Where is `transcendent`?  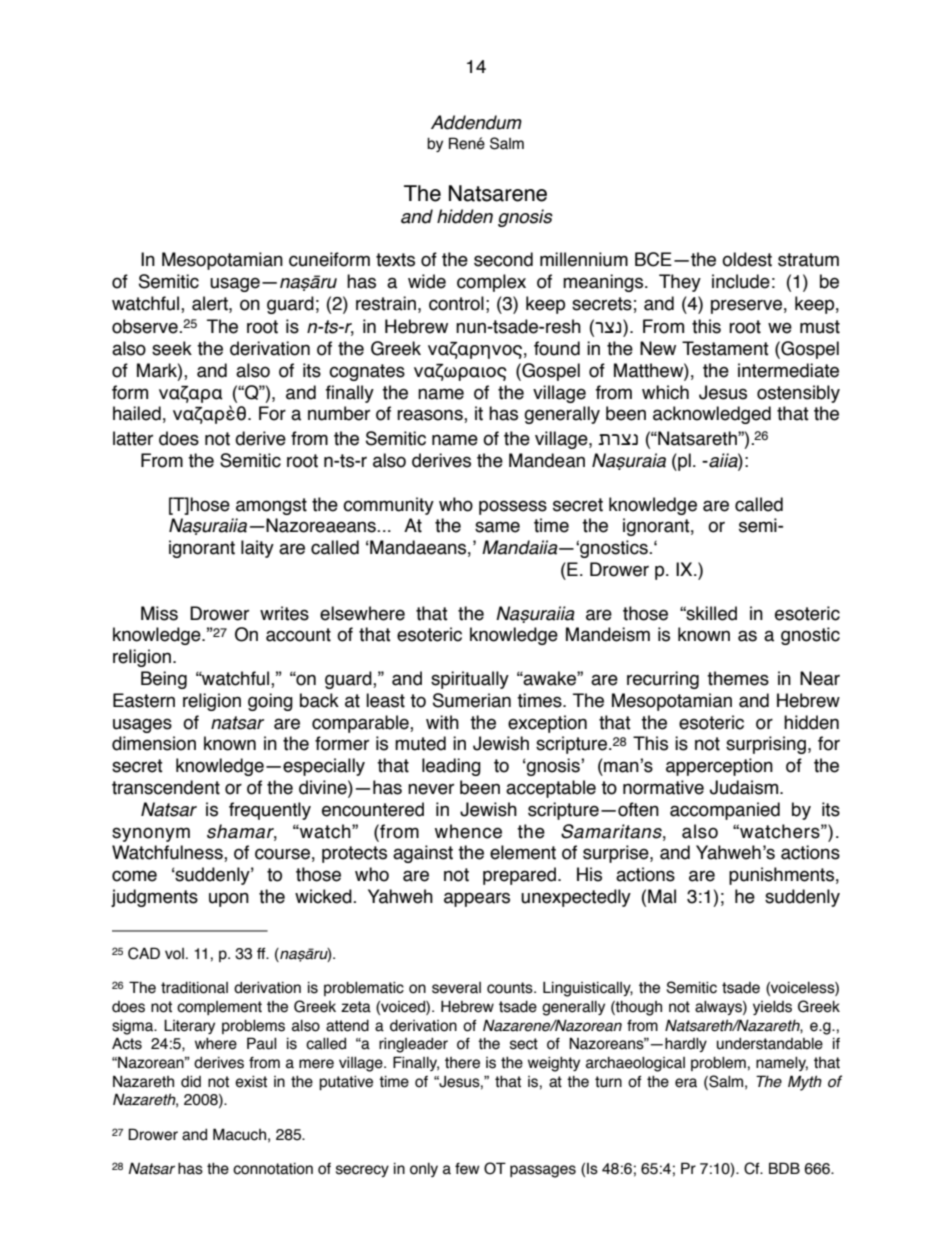 transcendent is located at coordinates (166, 787).
